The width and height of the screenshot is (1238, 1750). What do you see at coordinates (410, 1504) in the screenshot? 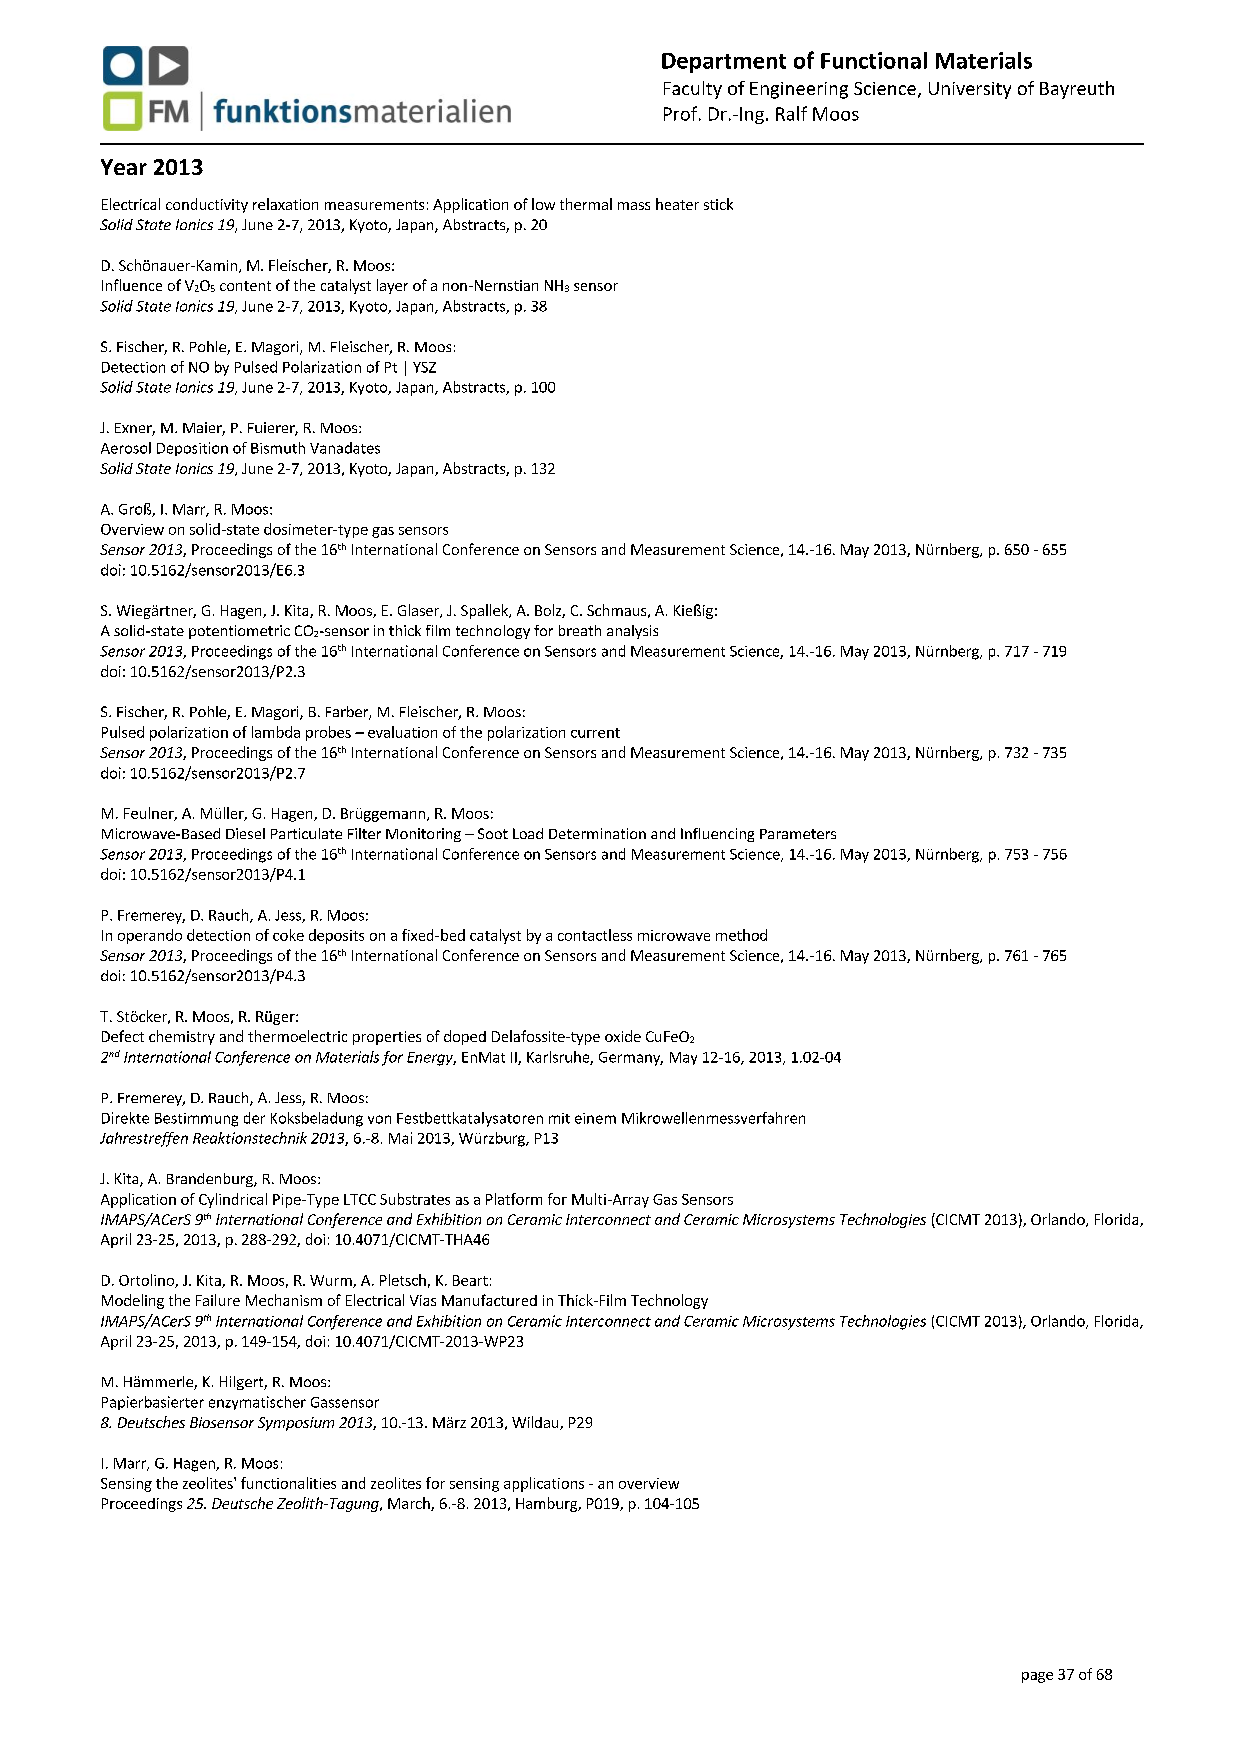
I see `March` at bounding box center [410, 1504].
